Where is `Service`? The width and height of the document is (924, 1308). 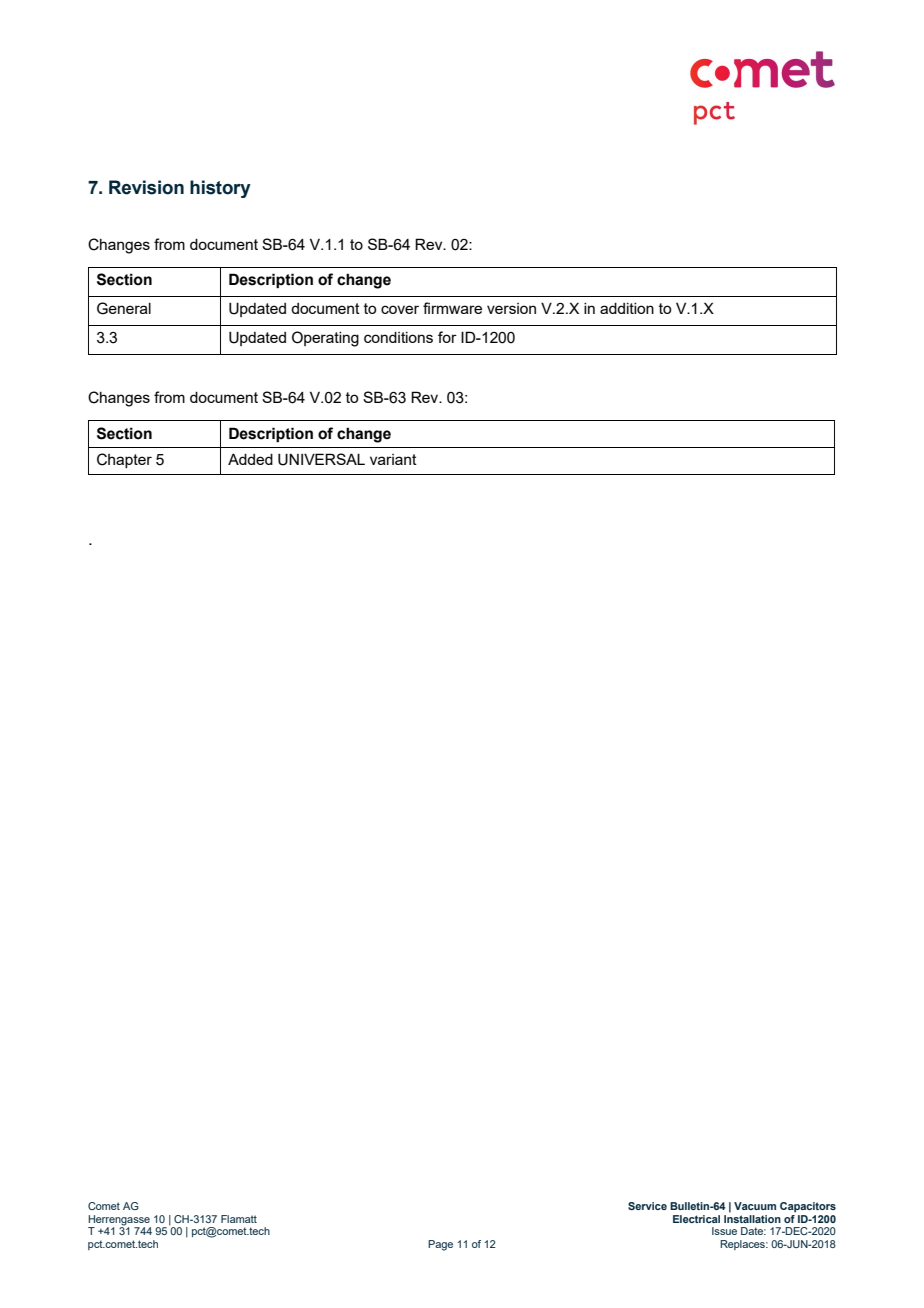
Service is located at coordinates (647, 1206).
